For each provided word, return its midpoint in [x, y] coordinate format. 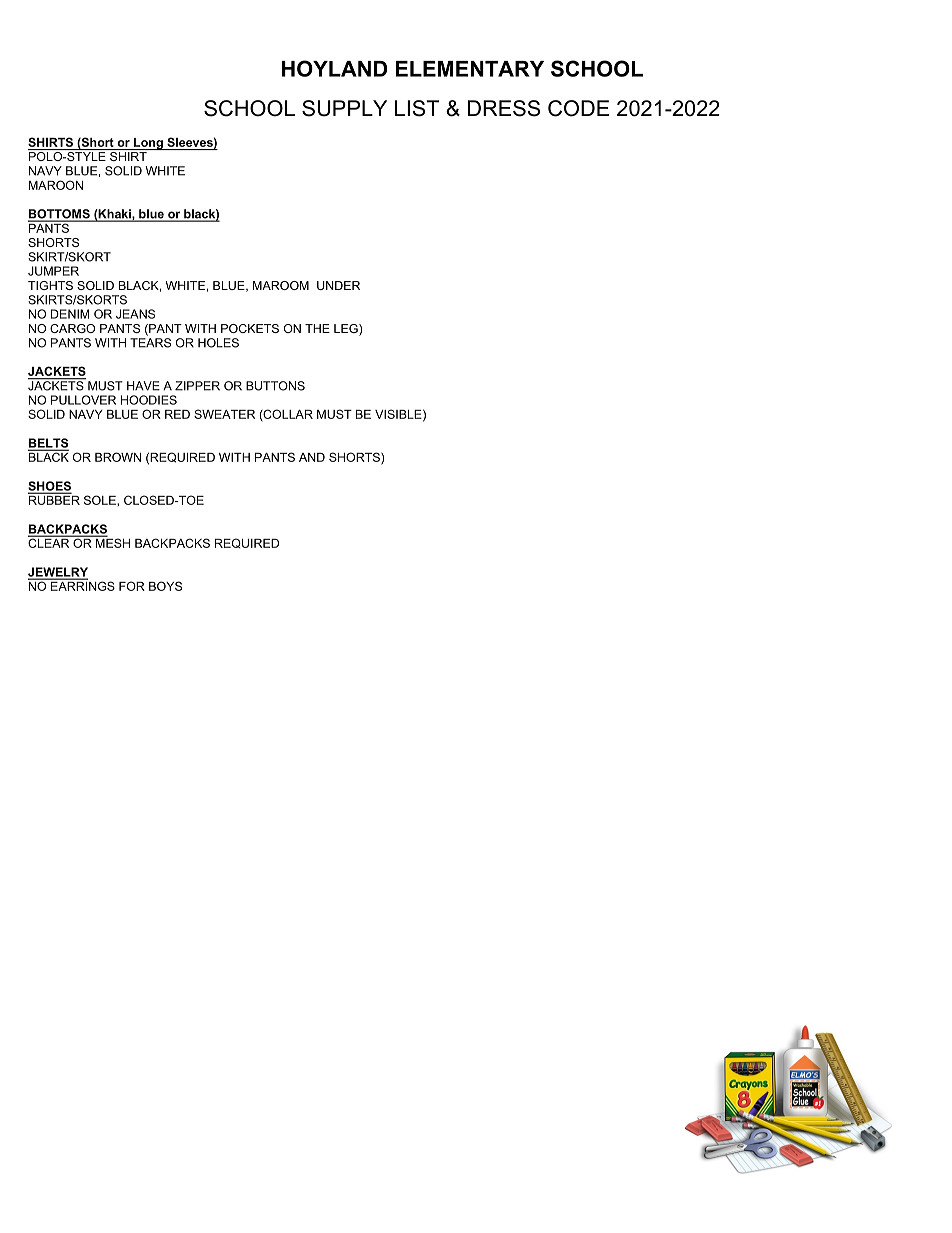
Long [148, 144]
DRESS [504, 108]
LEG [347, 330]
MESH [111, 542]
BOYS [165, 586]
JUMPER [53, 271]
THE [317, 328]
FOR [132, 586]
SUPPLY [344, 108]
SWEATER [224, 414]
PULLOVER [83, 400]
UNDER [338, 285]
